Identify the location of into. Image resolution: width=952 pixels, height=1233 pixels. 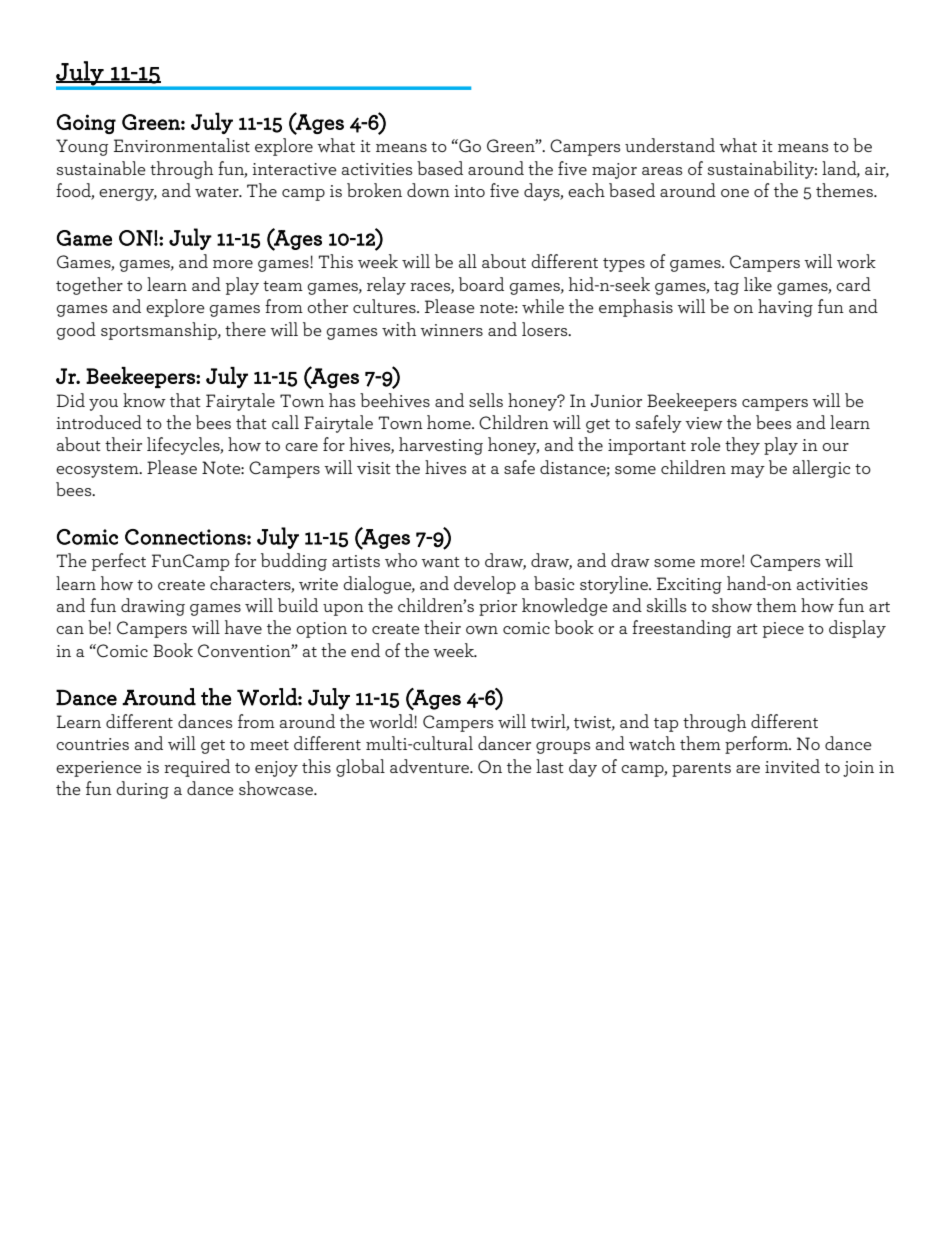
(469, 191).
